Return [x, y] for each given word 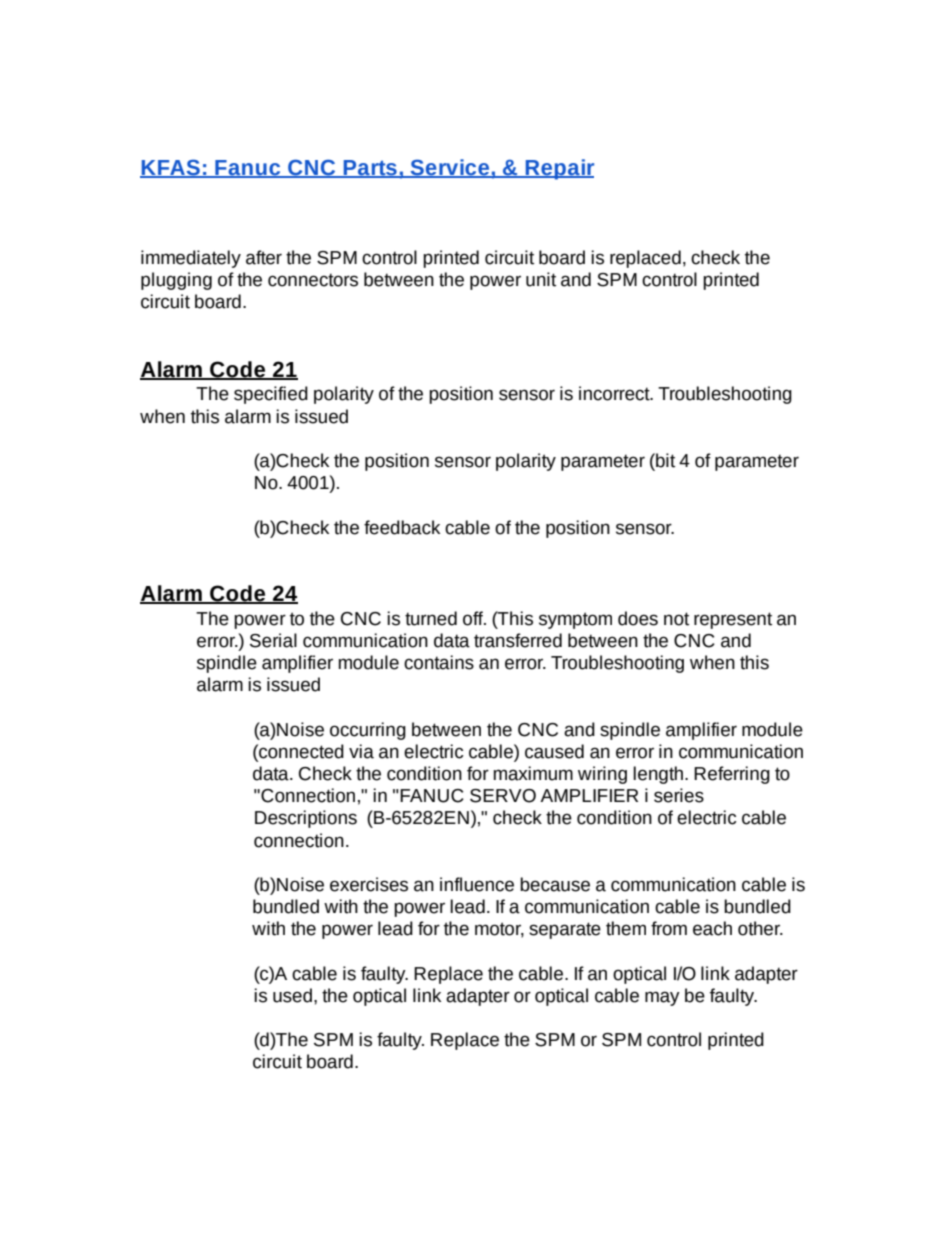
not [676, 619]
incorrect [615, 393]
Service [450, 168]
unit [541, 279]
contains [439, 662]
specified [271, 395]
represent [733, 620]
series [679, 795]
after [264, 257]
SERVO [503, 796]
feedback [402, 527]
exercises [369, 884]
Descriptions [306, 819]
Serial [273, 640]
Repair [558, 169]
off [474, 618]
